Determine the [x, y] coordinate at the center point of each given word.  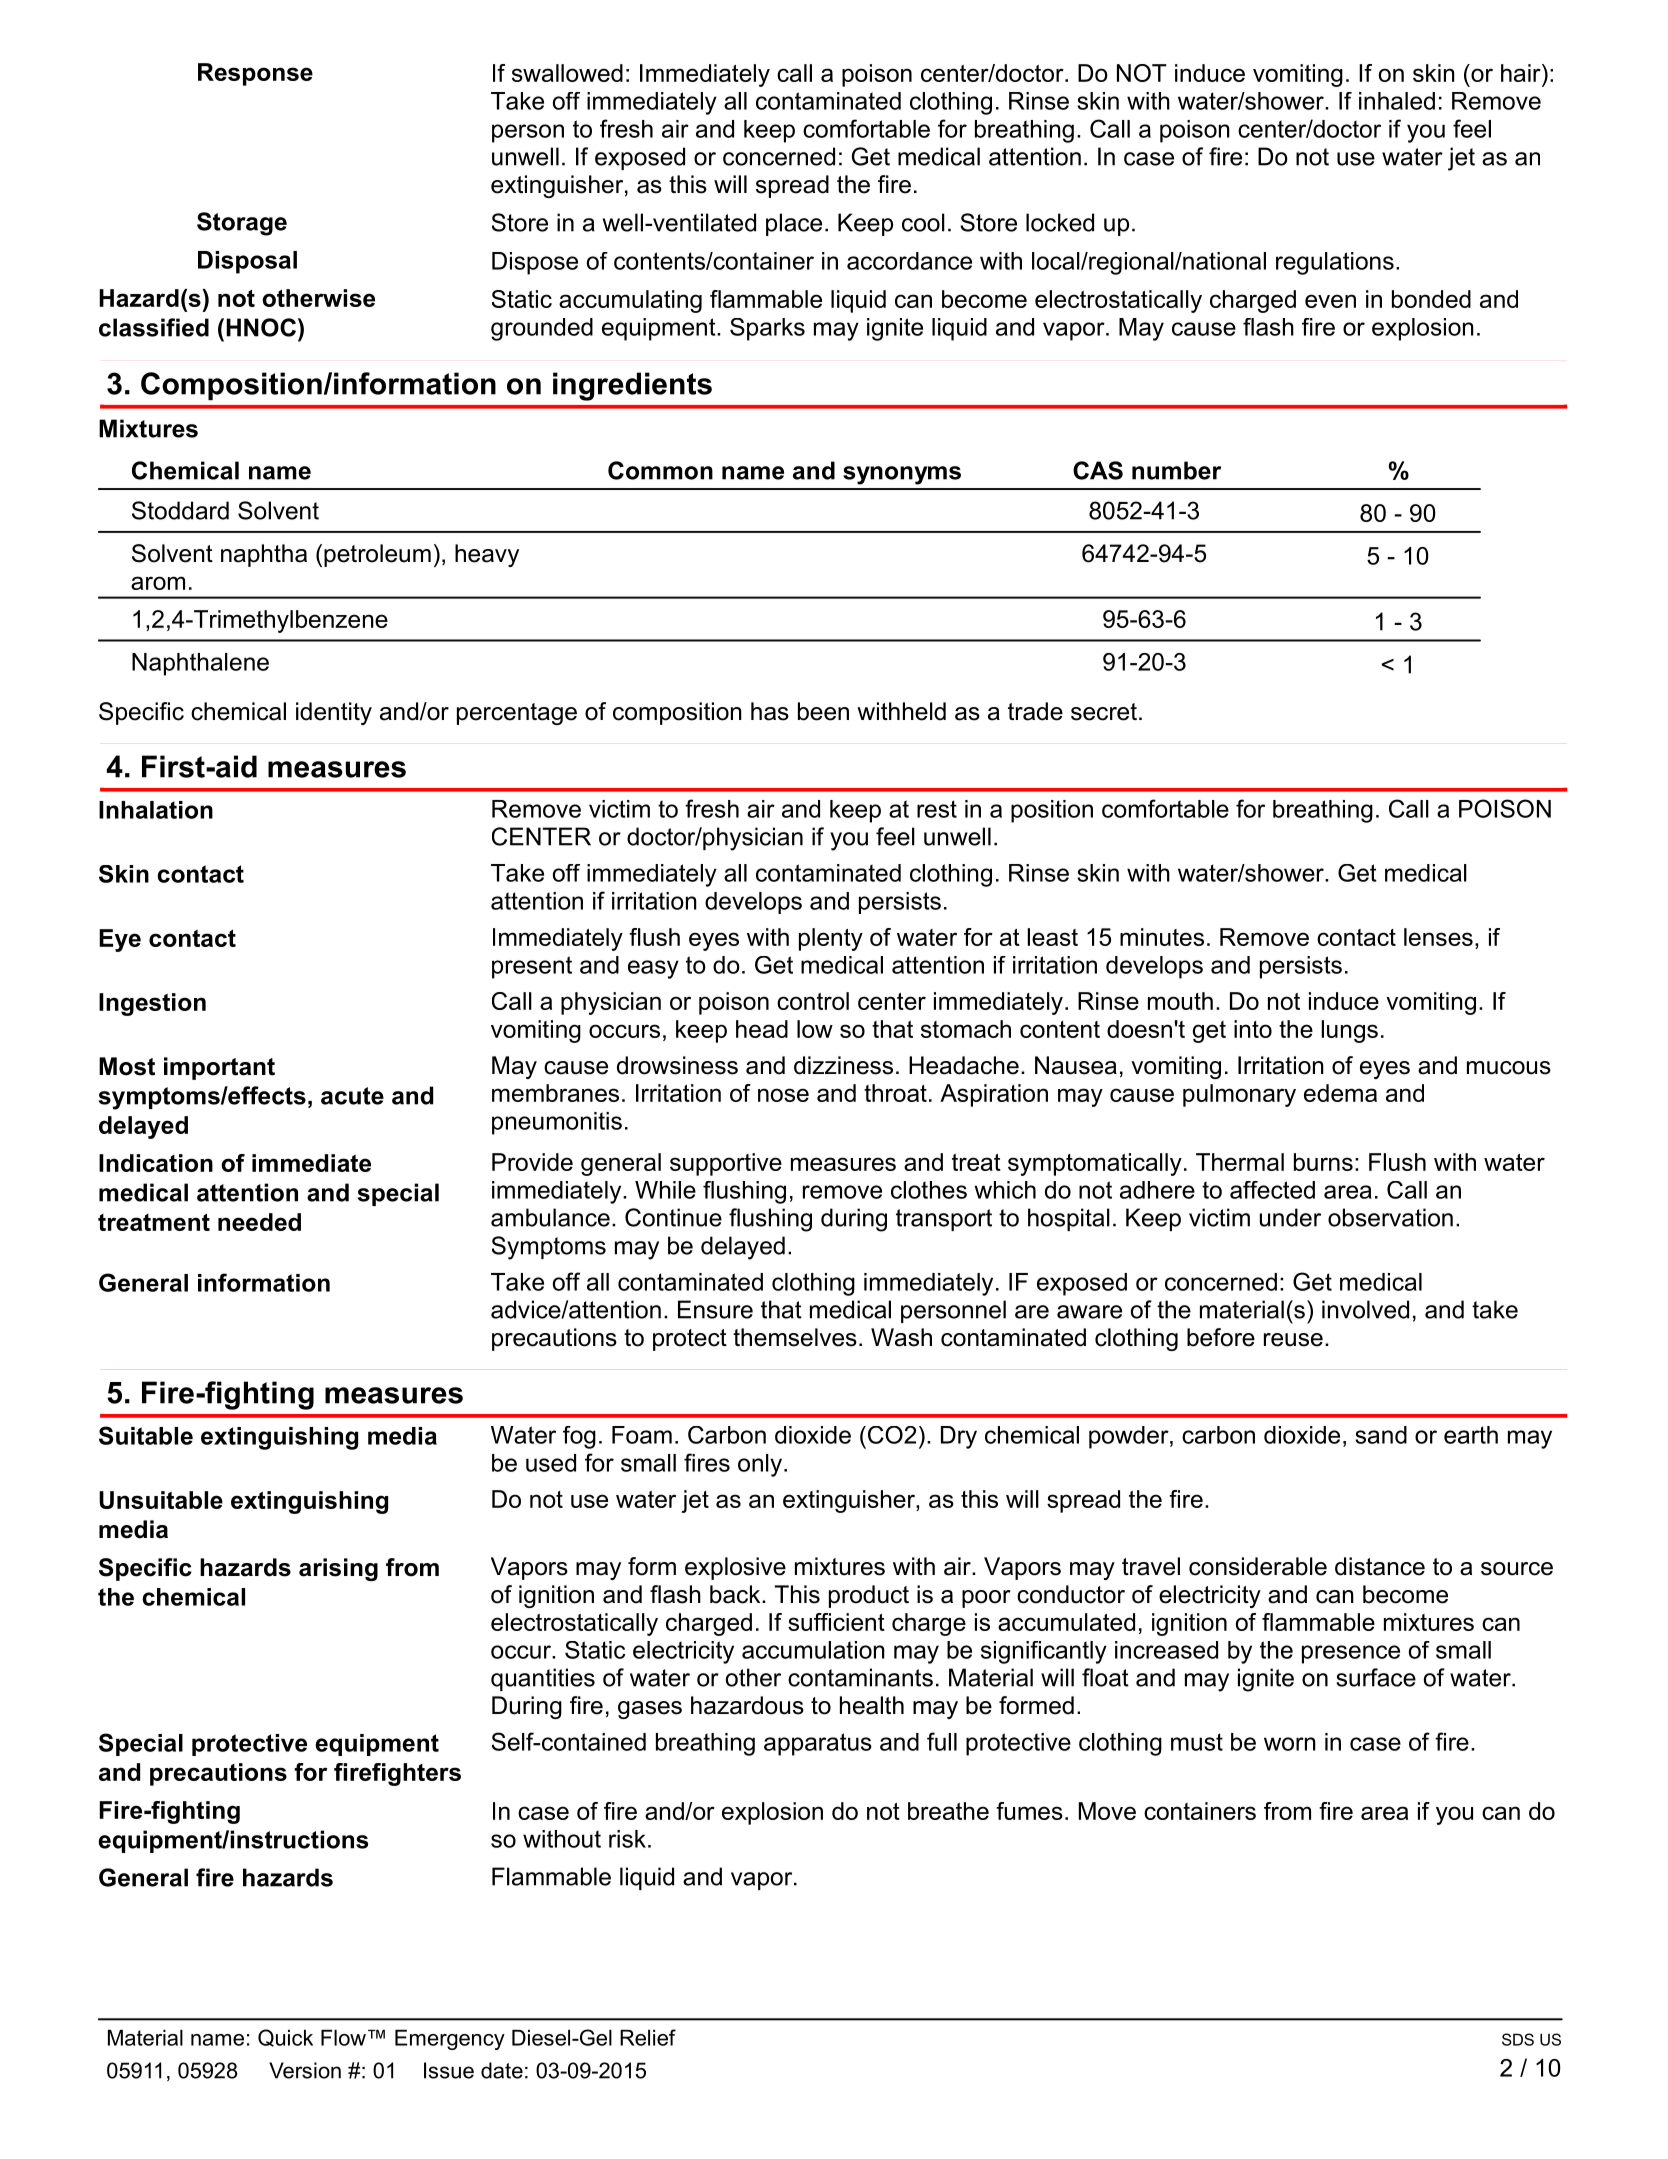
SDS [1518, 2039]
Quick [285, 2038]
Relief [648, 2037]
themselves [795, 1337]
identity [334, 713]
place [794, 224]
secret [1104, 712]
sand [1381, 1435]
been [823, 711]
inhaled [1397, 101]
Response [255, 74]
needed [259, 1222]
